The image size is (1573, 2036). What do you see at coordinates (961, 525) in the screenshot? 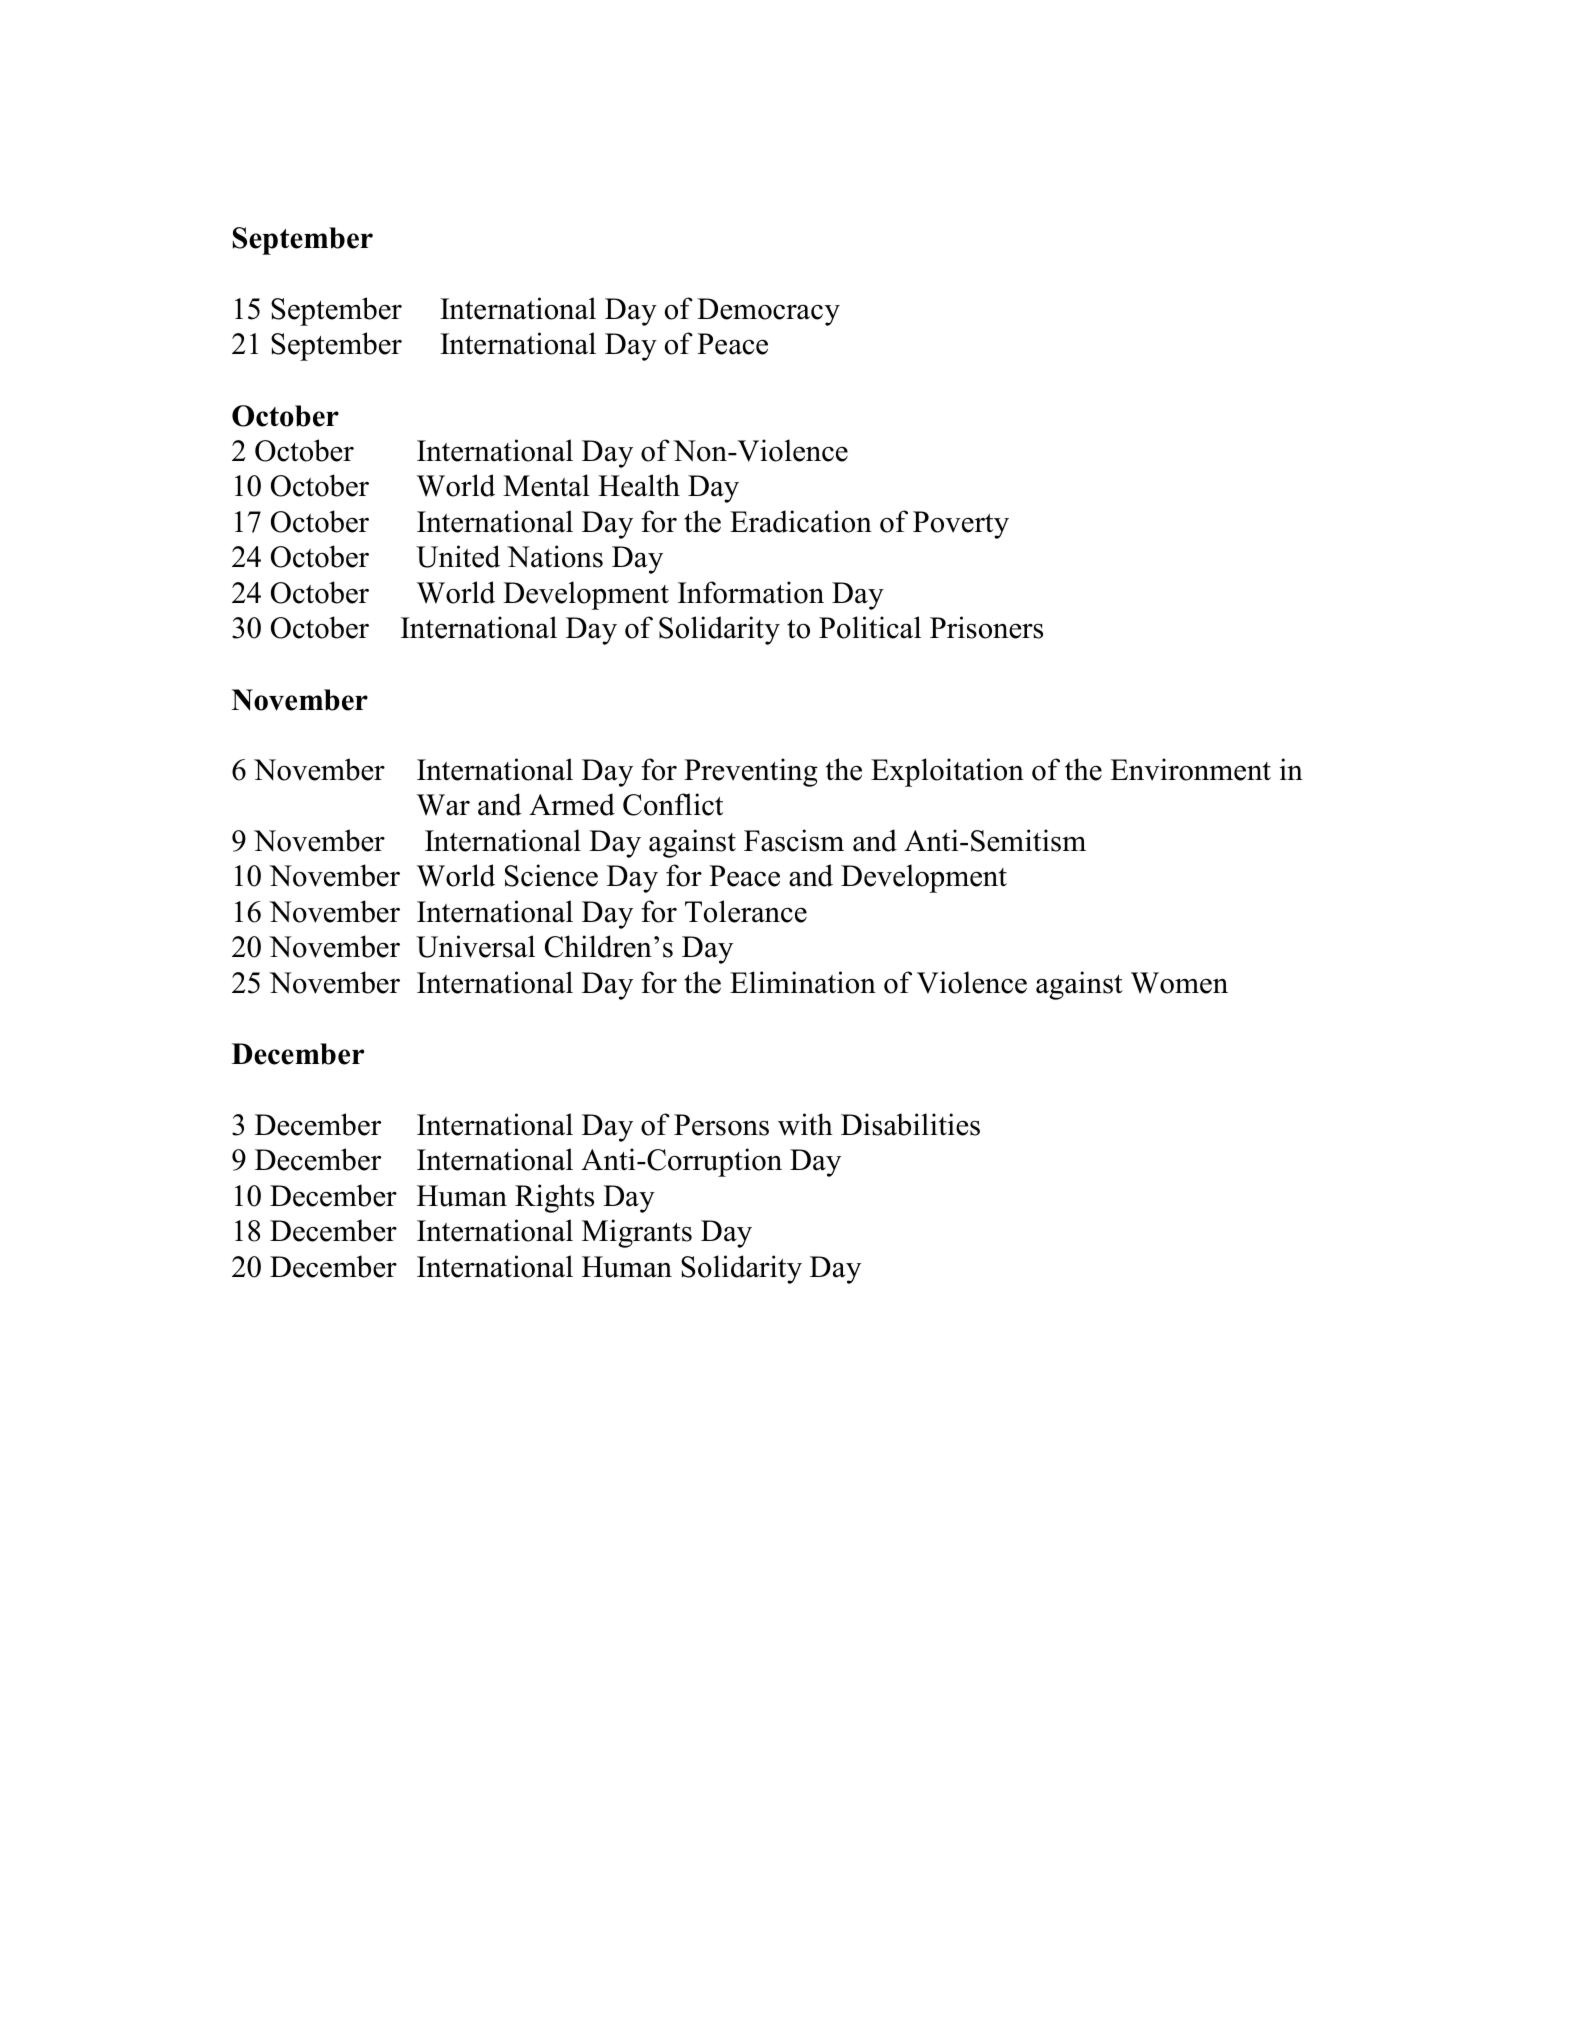
I see `Poverty` at bounding box center [961, 525].
